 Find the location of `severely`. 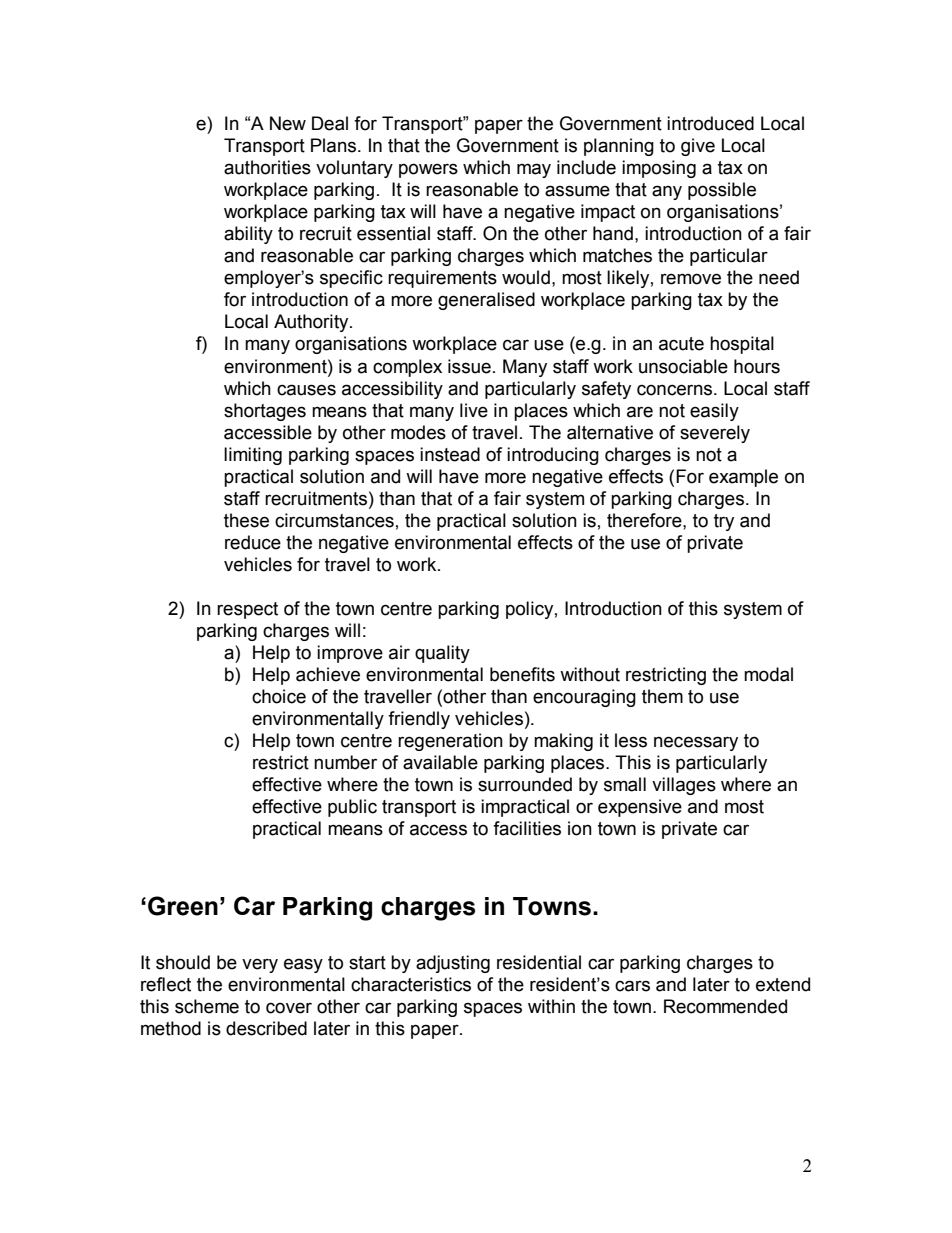

severely is located at coordinates (715, 434).
